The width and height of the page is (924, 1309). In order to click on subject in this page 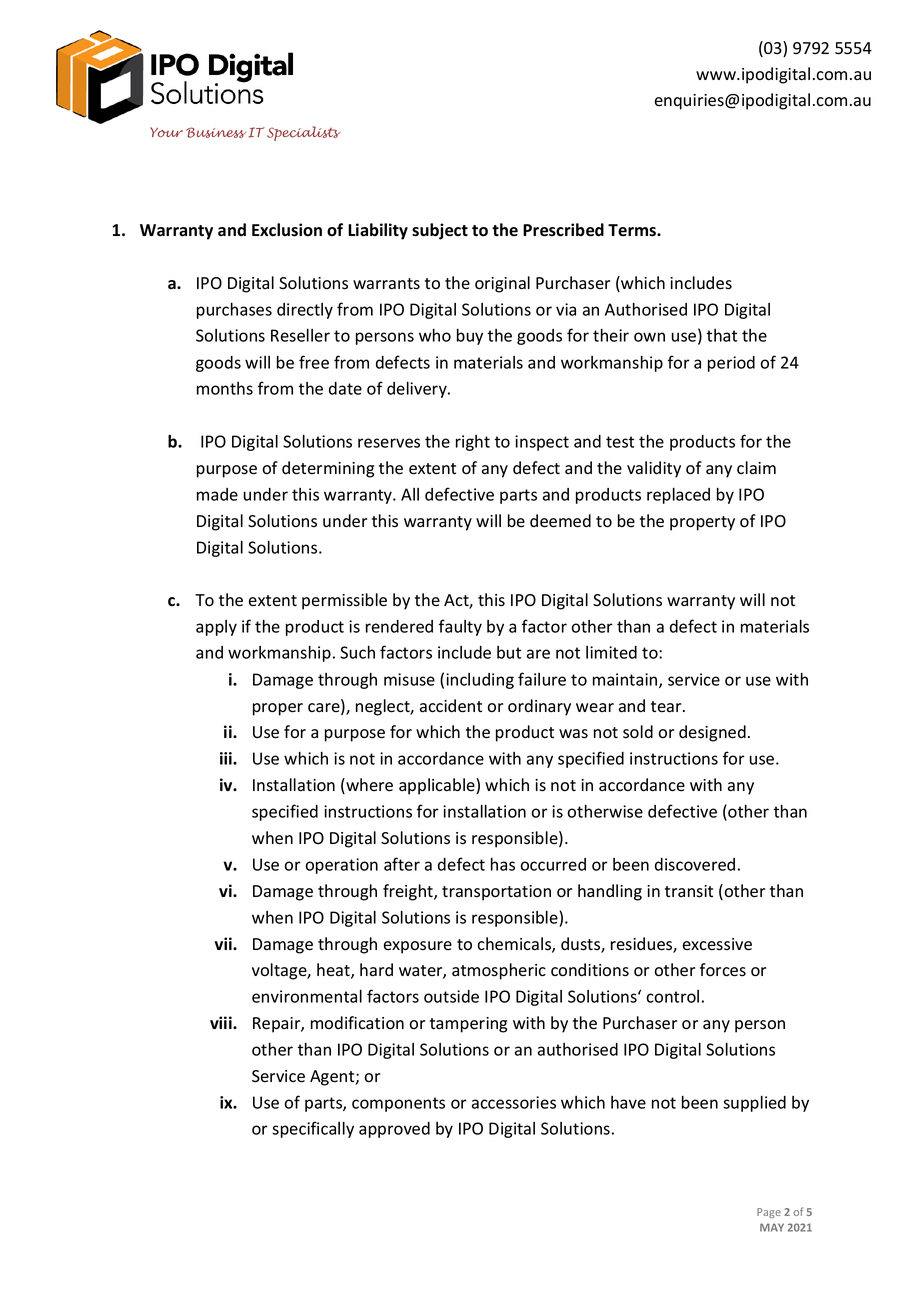, I will do `click(440, 231)`.
